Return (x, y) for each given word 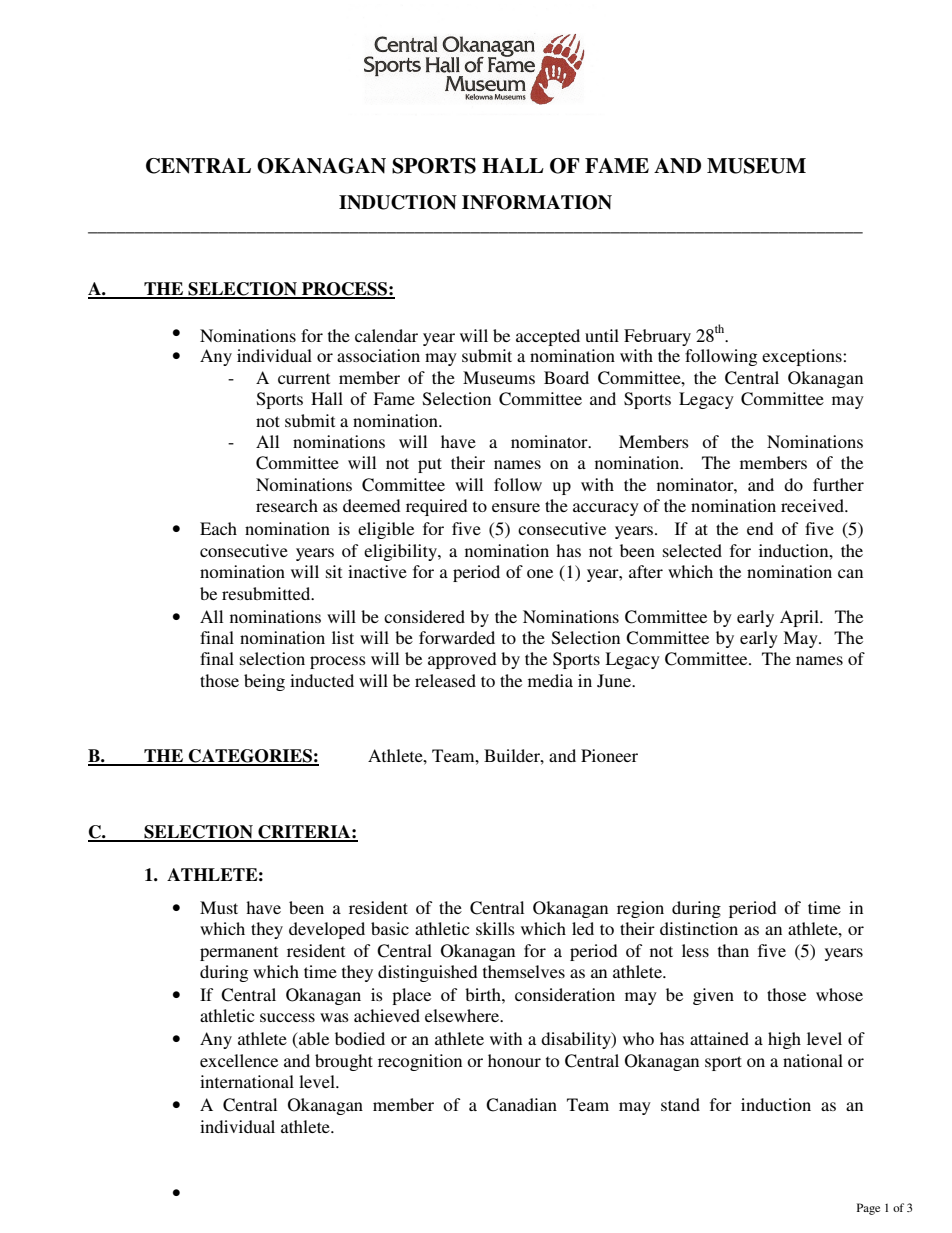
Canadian (521, 1105)
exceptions (803, 357)
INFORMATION (537, 202)
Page (868, 1209)
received (814, 505)
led (583, 928)
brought (344, 1062)
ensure (516, 507)
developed (327, 930)
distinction (699, 928)
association (378, 355)
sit (334, 571)
